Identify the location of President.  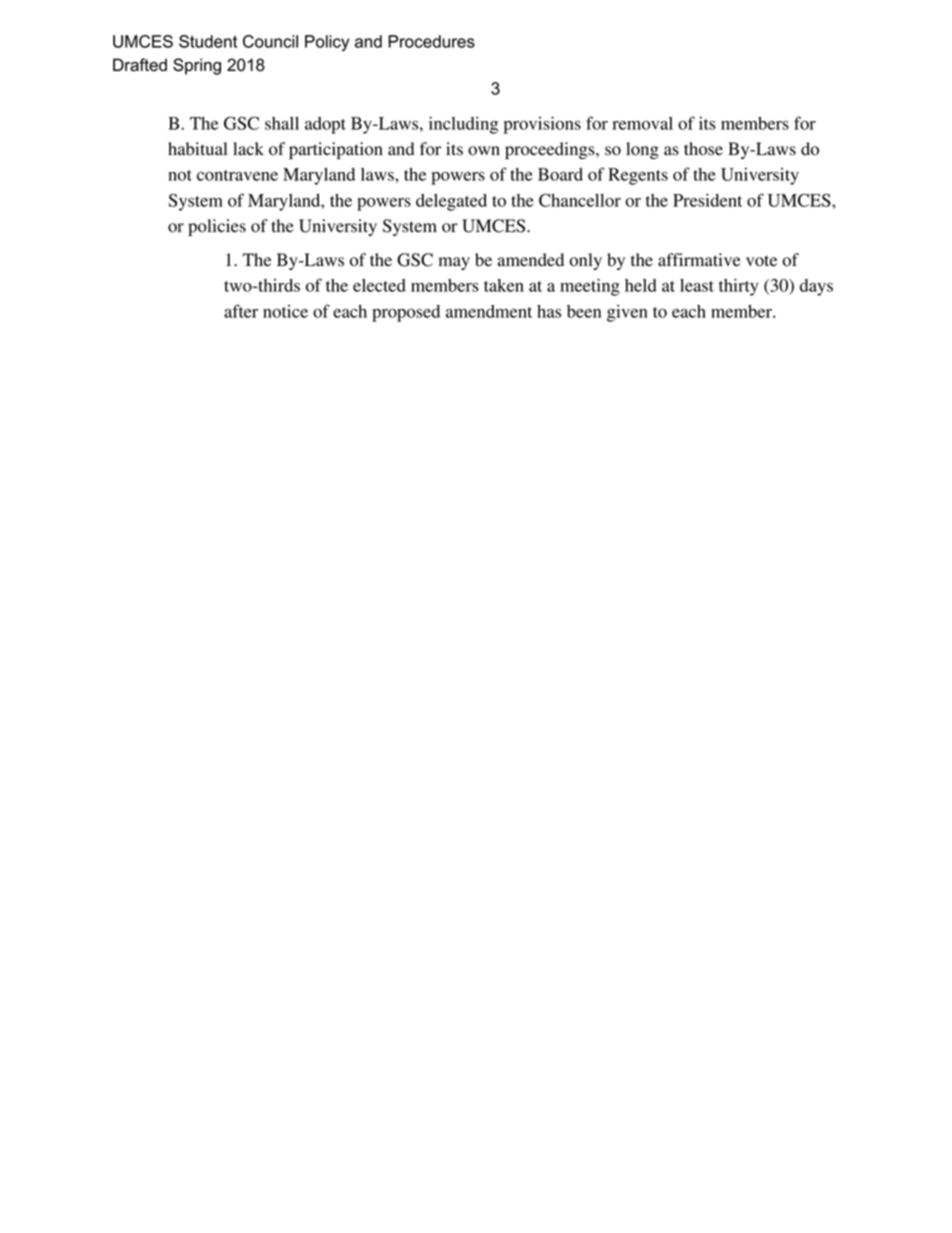
(707, 200).
